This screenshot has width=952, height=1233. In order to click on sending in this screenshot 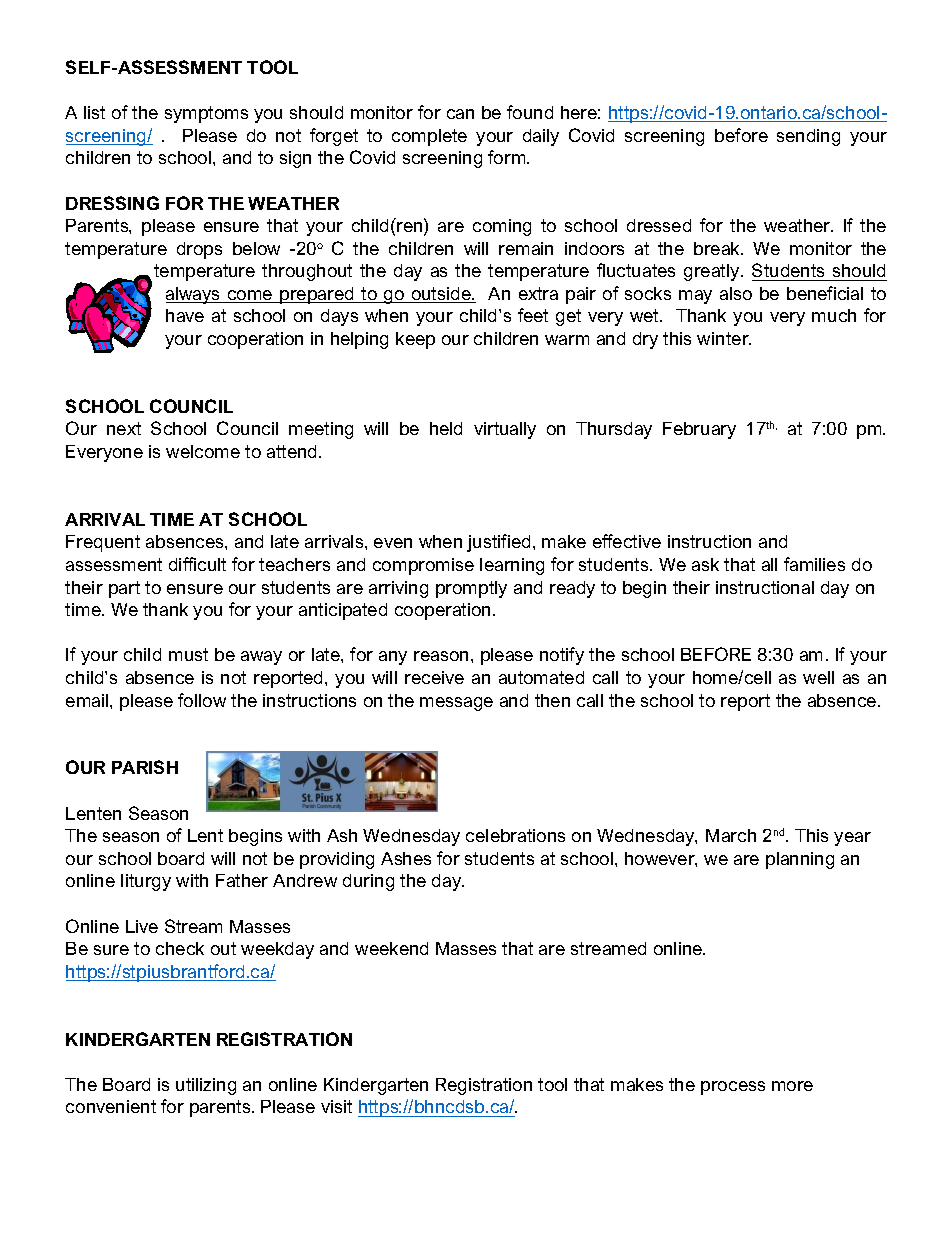, I will do `click(808, 137)`.
